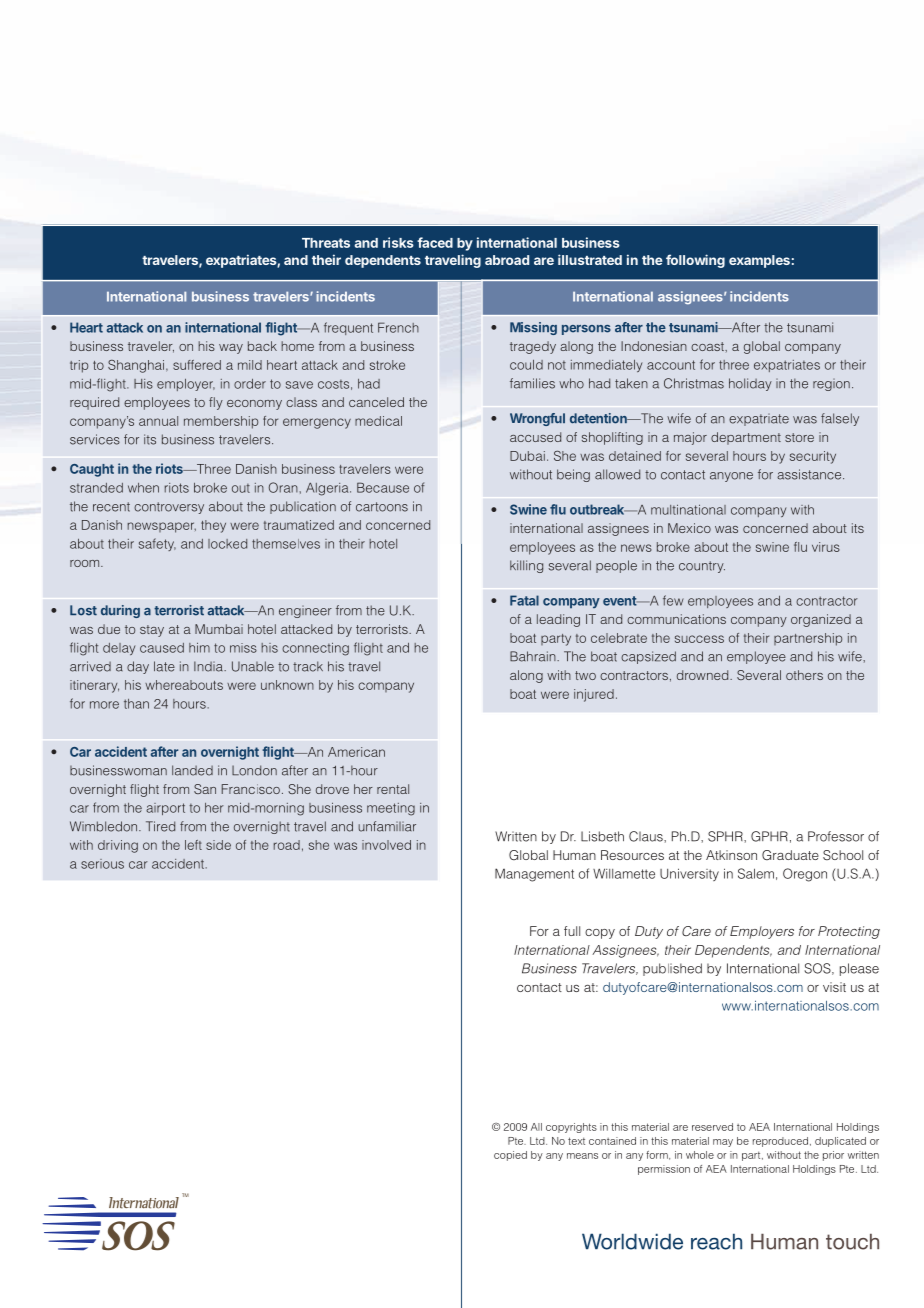 The width and height of the document is (924, 1308). What do you see at coordinates (192, 770) in the document?
I see `landed` at bounding box center [192, 770].
